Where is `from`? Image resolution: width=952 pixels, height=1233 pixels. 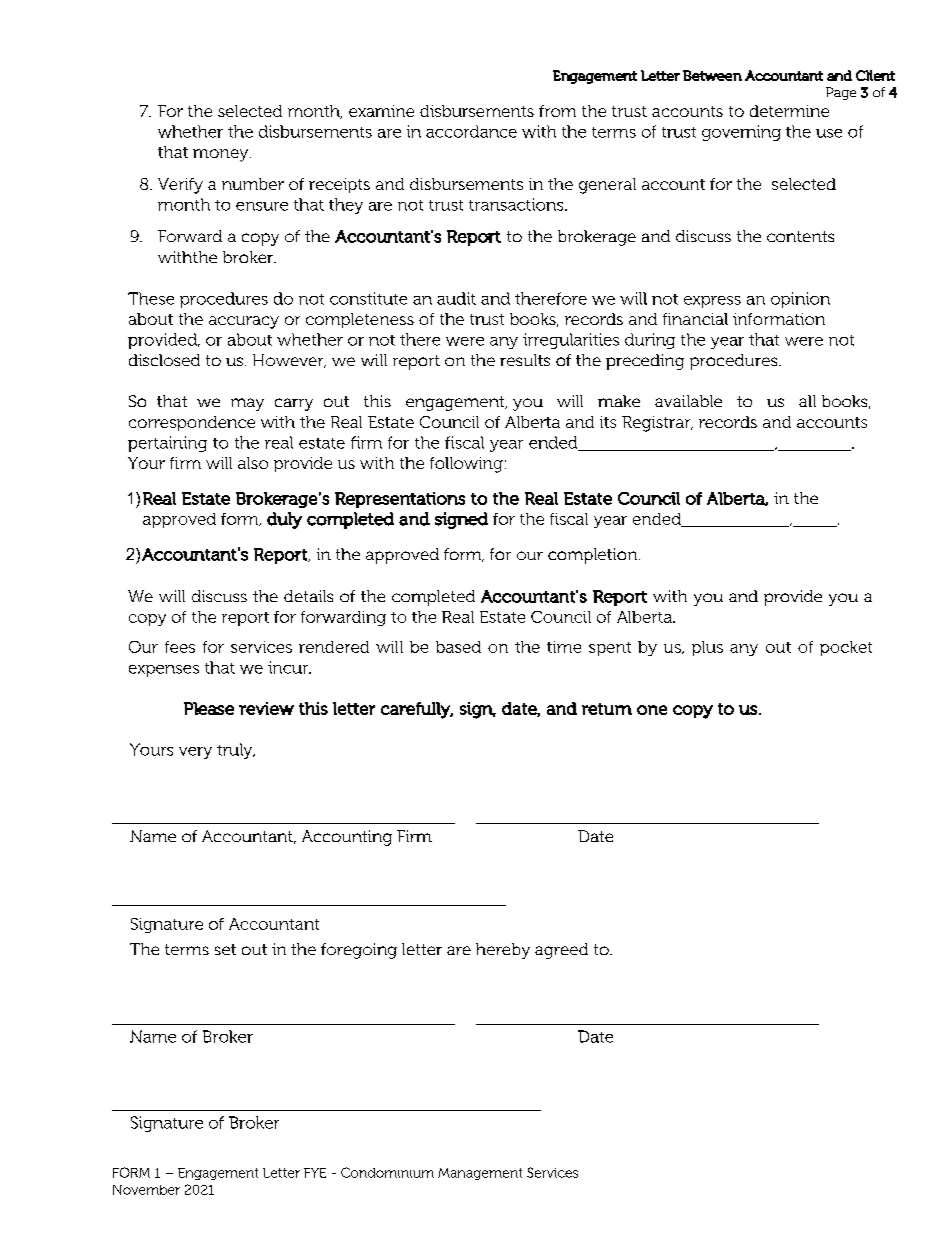 from is located at coordinates (557, 111).
